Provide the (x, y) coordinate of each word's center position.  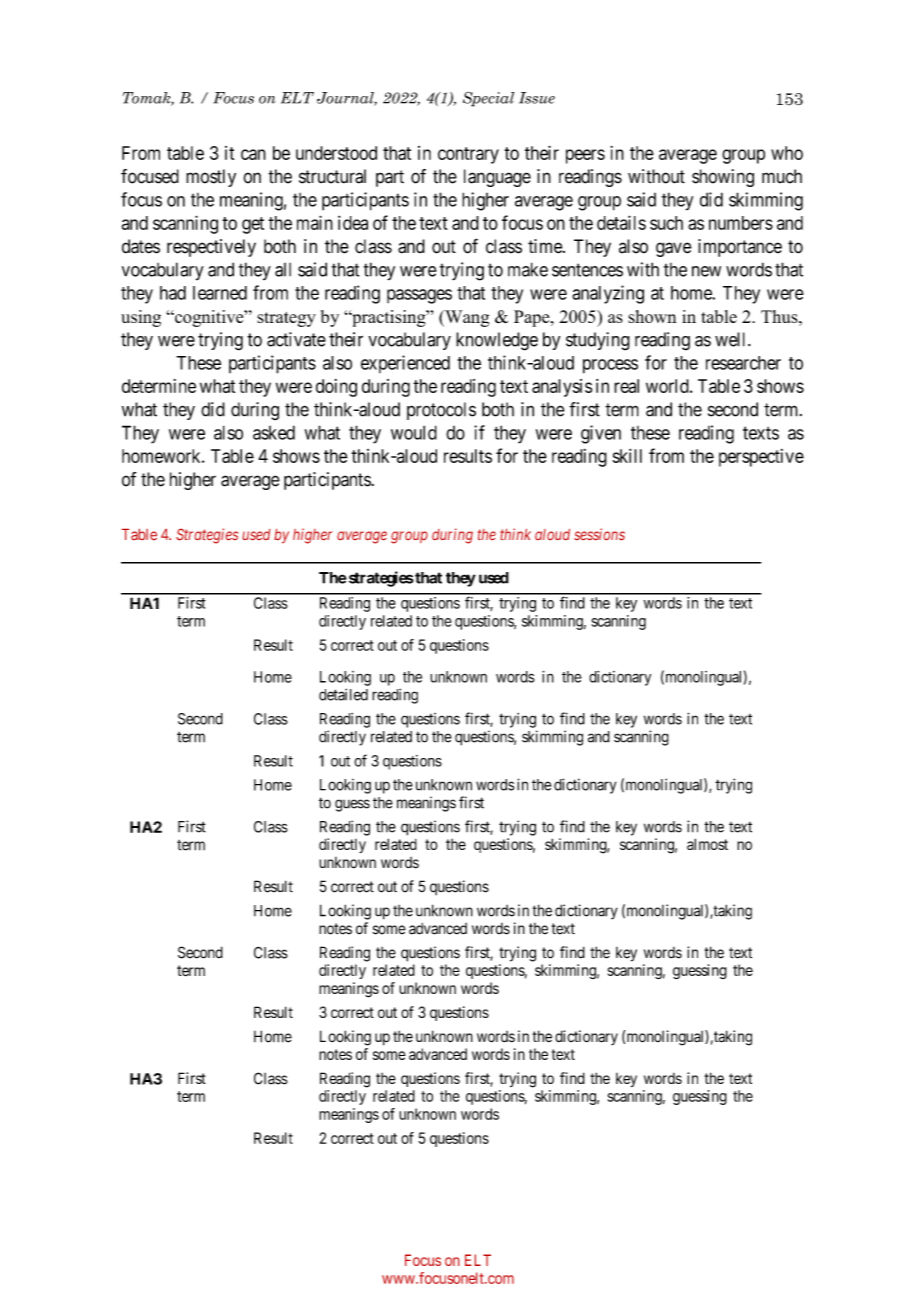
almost (707, 844)
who (787, 153)
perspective (761, 458)
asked (274, 432)
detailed (343, 694)
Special (488, 99)
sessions (599, 534)
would (414, 432)
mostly (211, 178)
